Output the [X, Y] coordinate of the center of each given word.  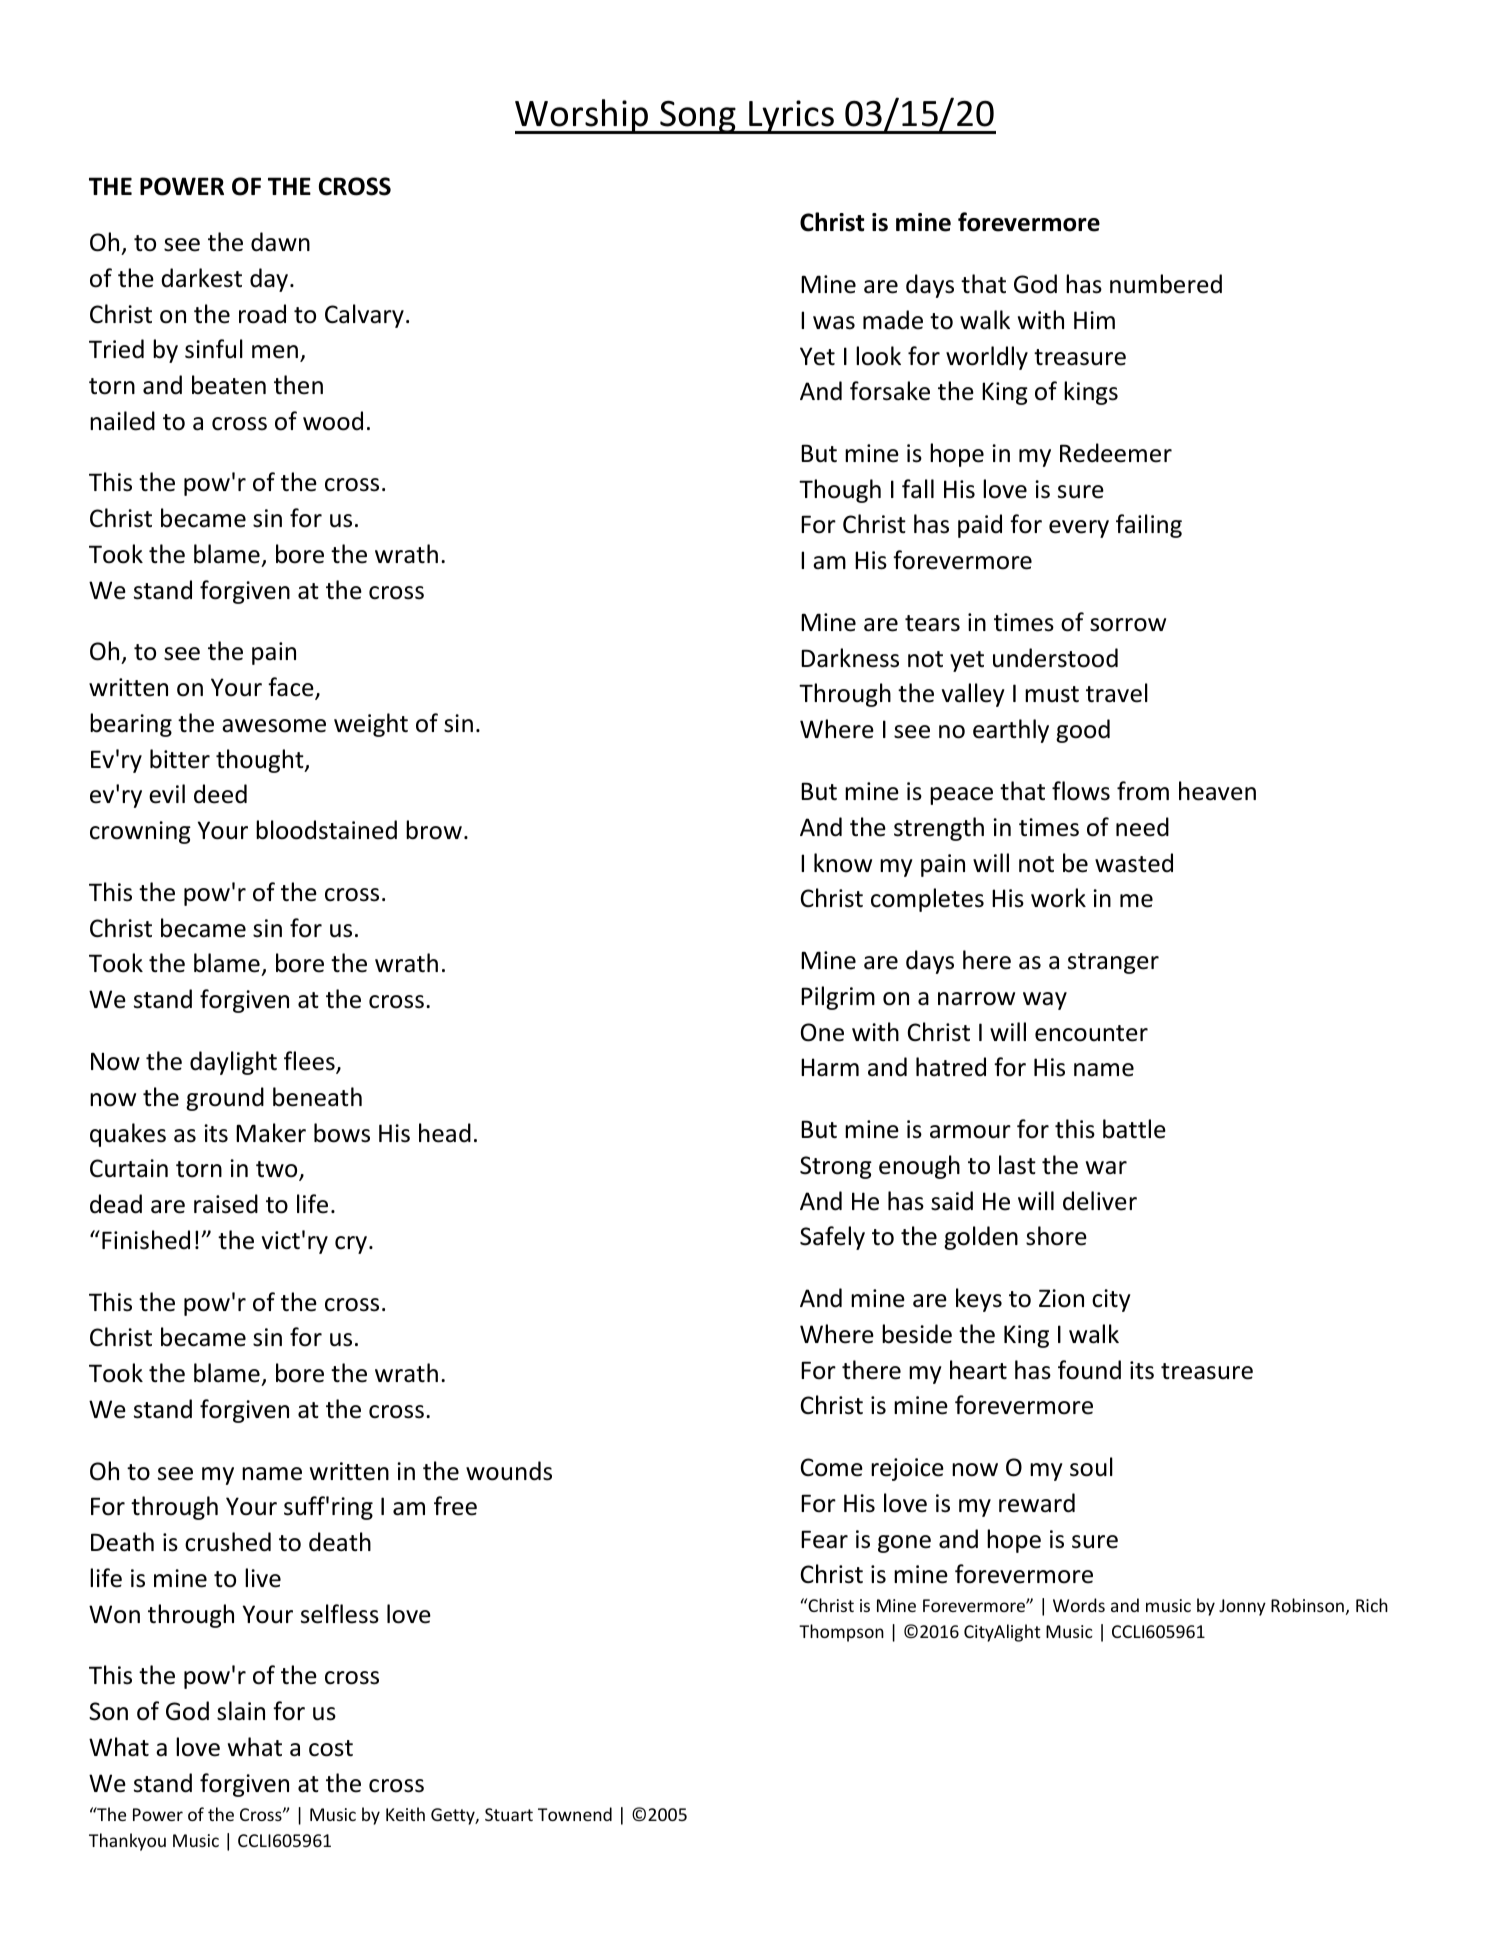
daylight [233, 1063]
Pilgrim [838, 998]
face [292, 688]
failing [1149, 526]
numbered [1166, 284]
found [1089, 1370]
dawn [280, 242]
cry [352, 1245]
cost [331, 1748]
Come [832, 1467]
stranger [1113, 963]
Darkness [850, 658]
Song [698, 117]
